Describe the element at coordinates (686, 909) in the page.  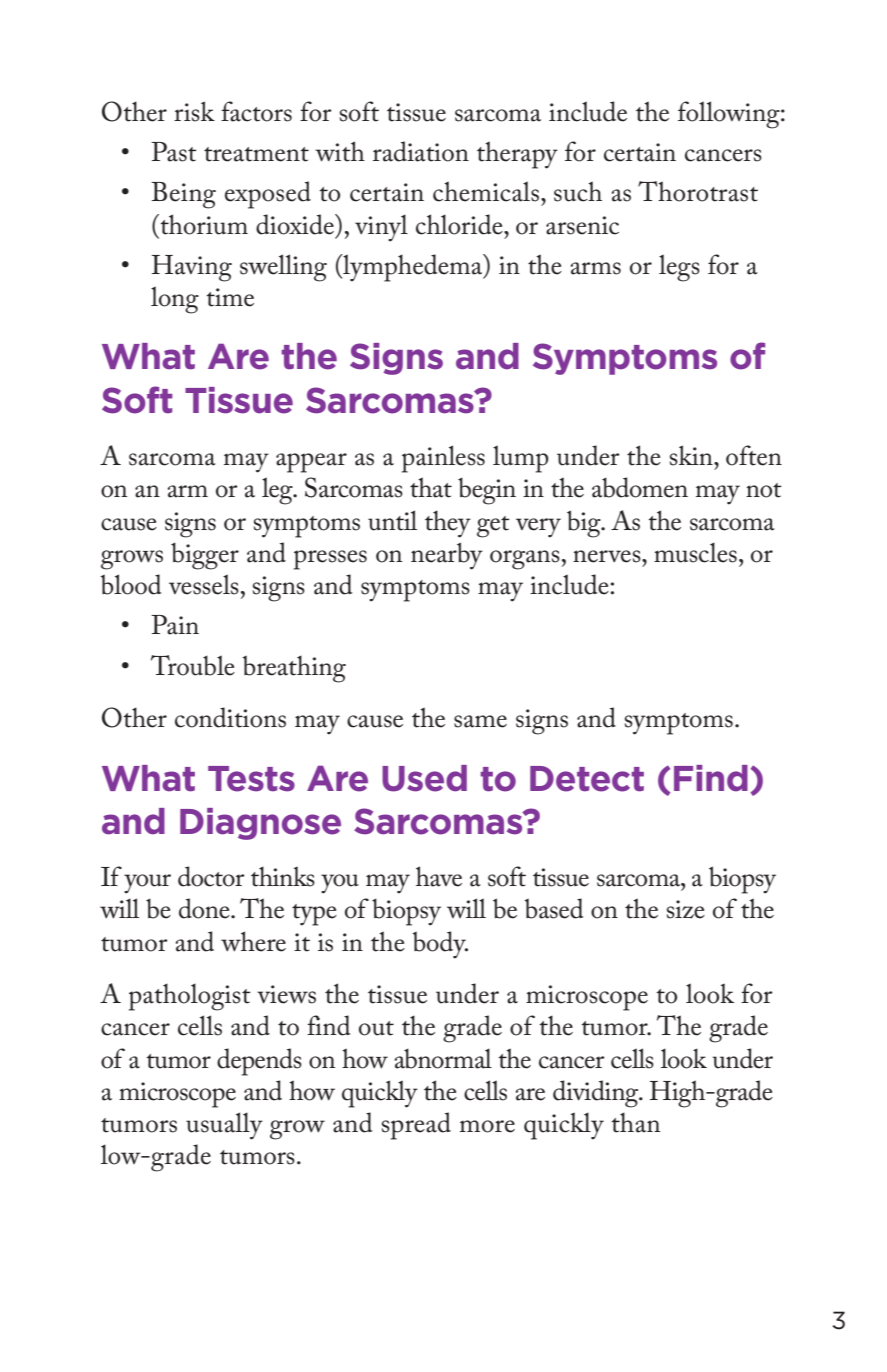
I see `size` at that location.
